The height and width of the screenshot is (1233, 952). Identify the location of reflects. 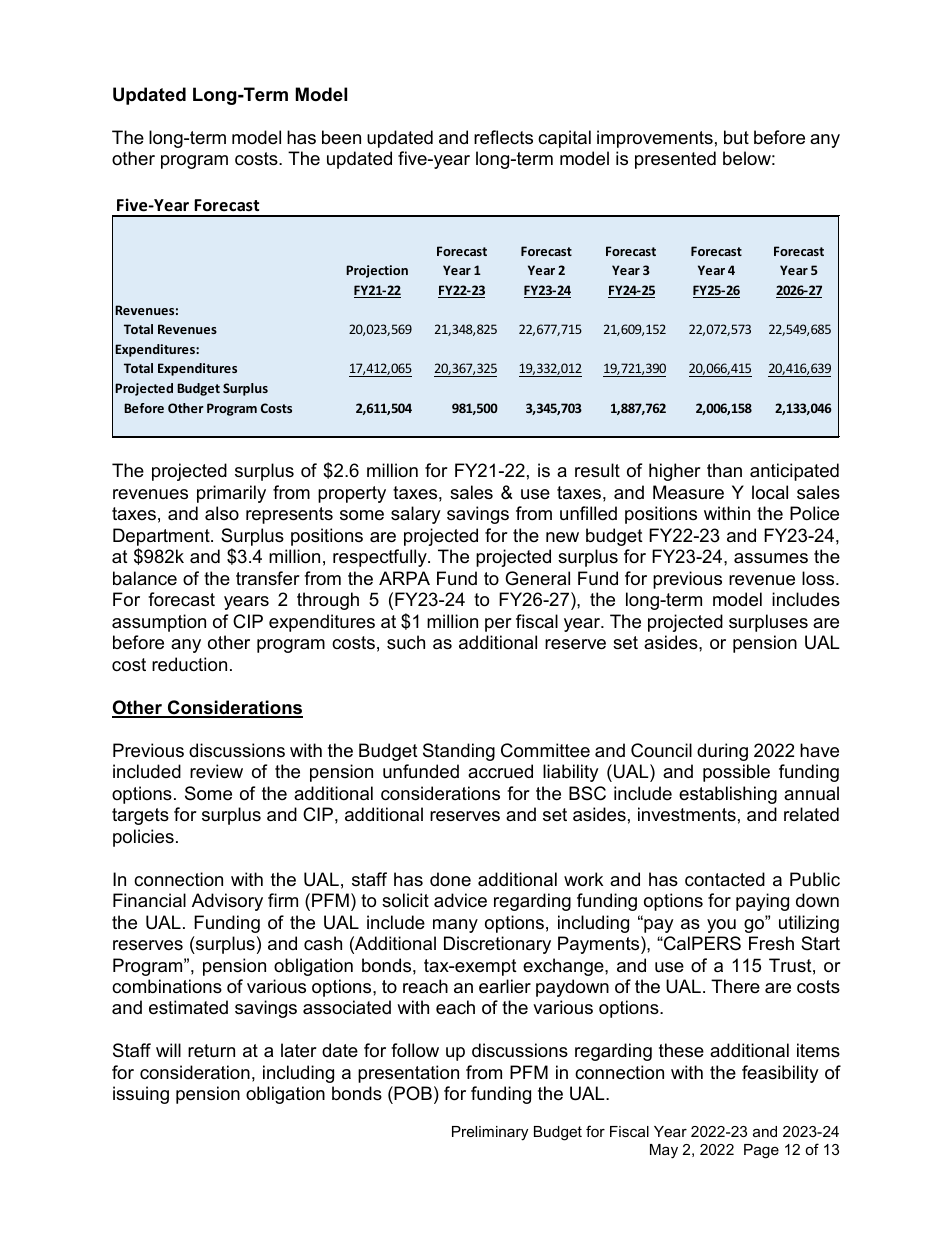
(503, 137).
